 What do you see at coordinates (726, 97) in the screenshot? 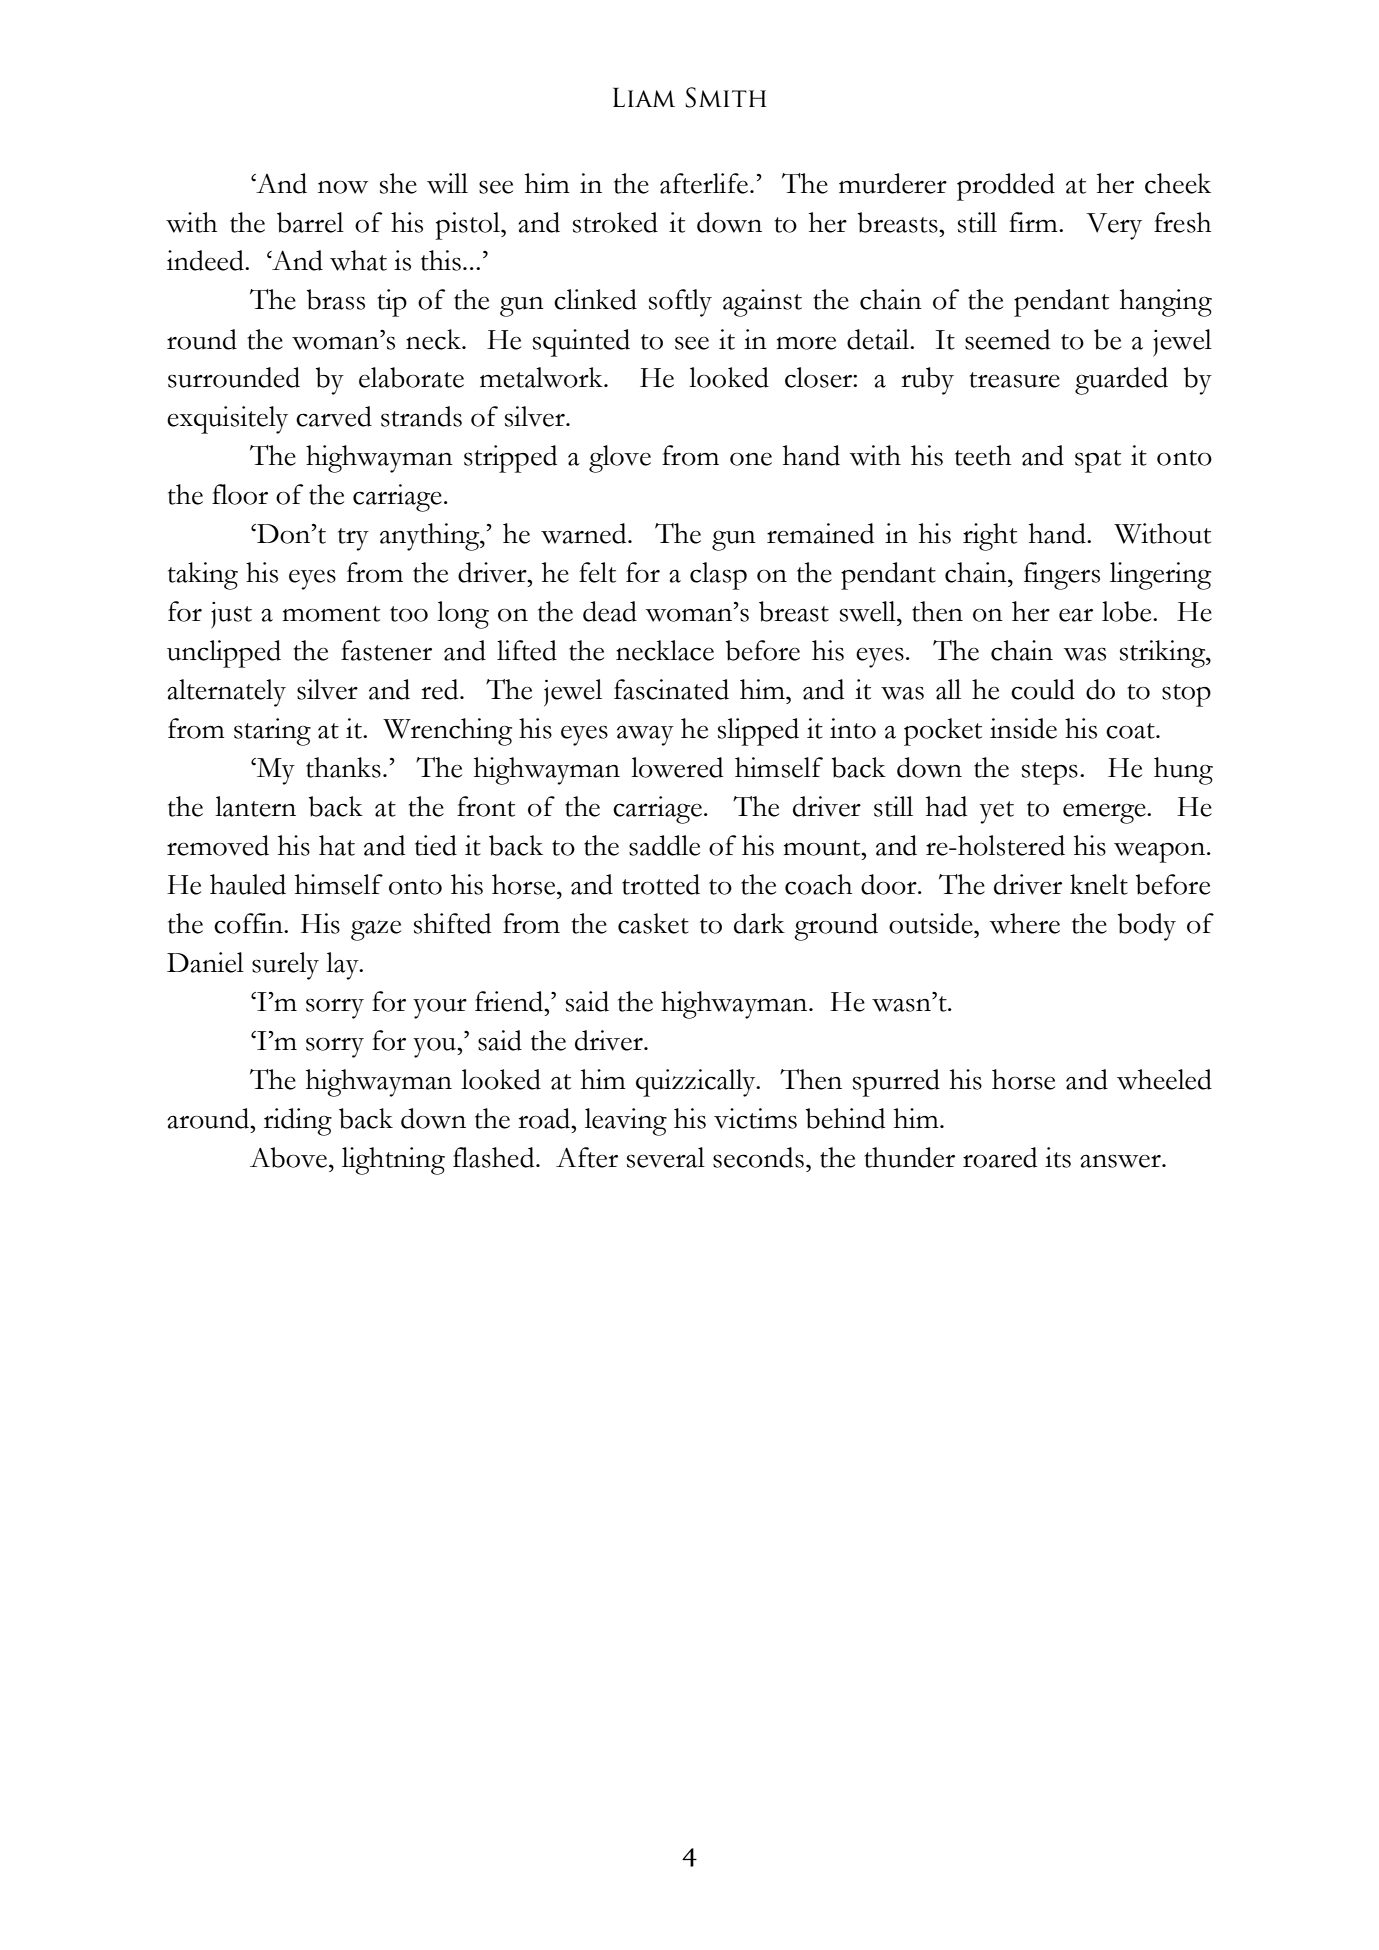
I see `Smith` at bounding box center [726, 97].
